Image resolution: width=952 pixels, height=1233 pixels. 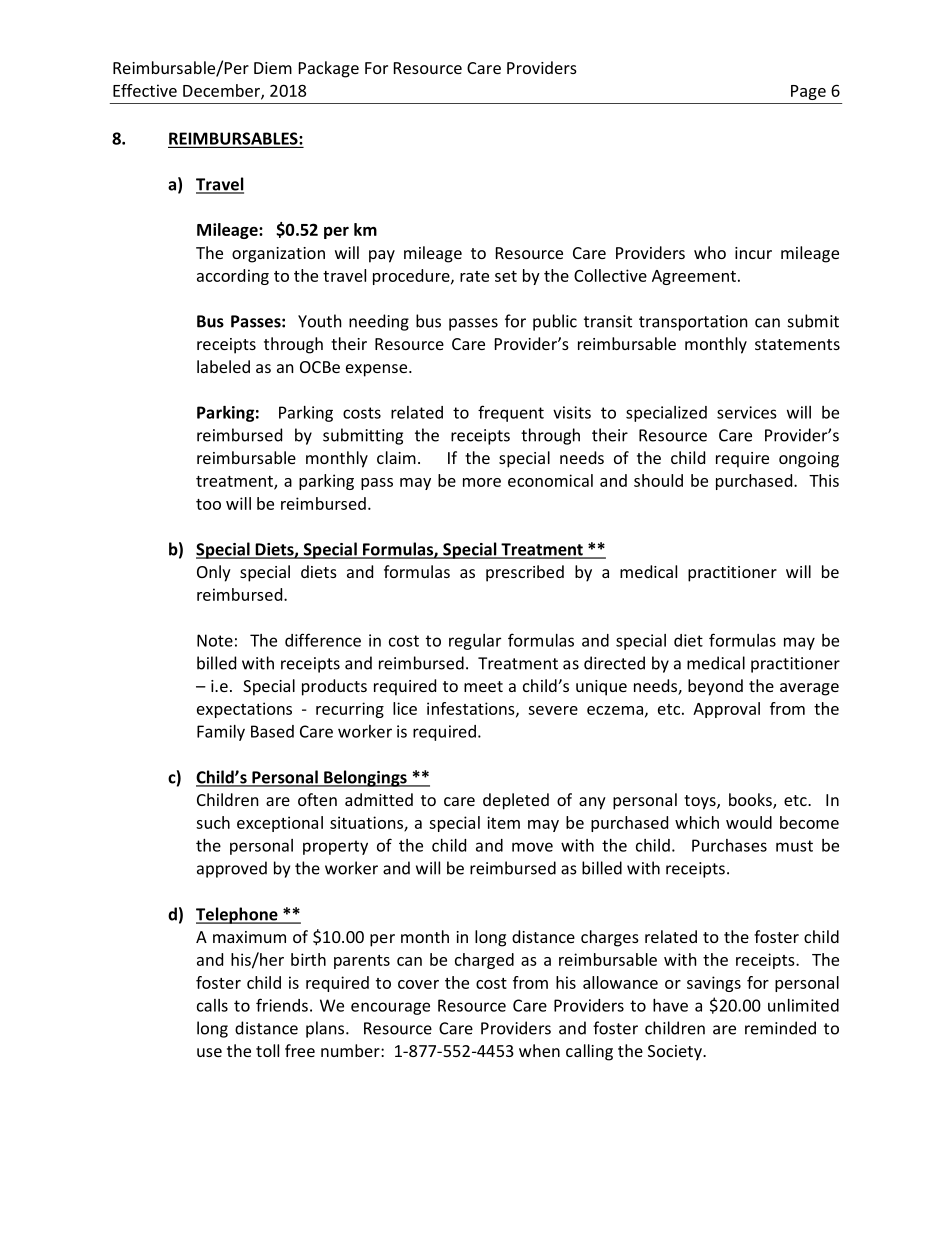 I want to click on depleted, so click(x=516, y=801).
